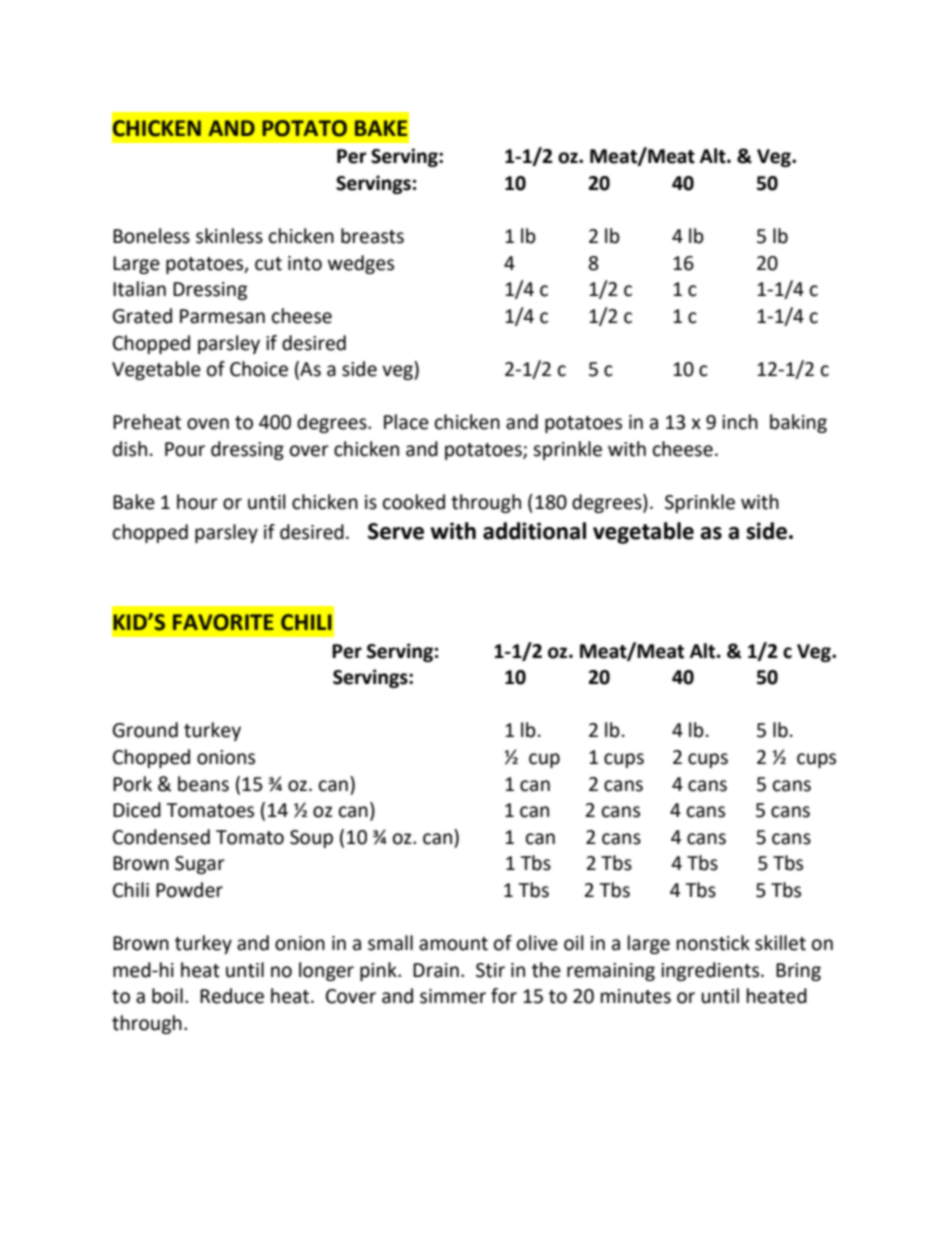 Image resolution: width=952 pixels, height=1233 pixels. I want to click on Serve, so click(396, 531).
